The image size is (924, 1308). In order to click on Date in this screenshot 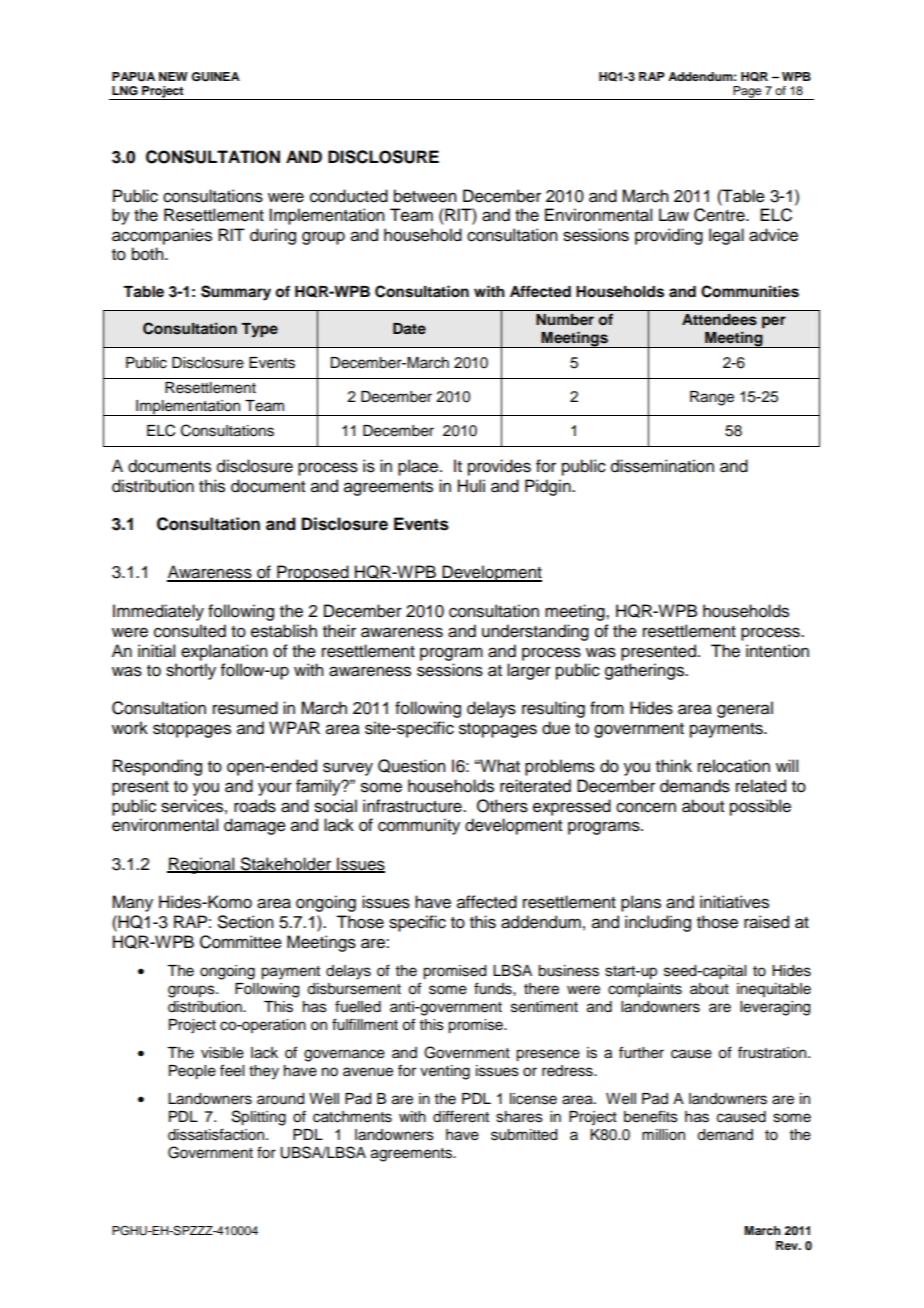, I will do `click(409, 328)`.
